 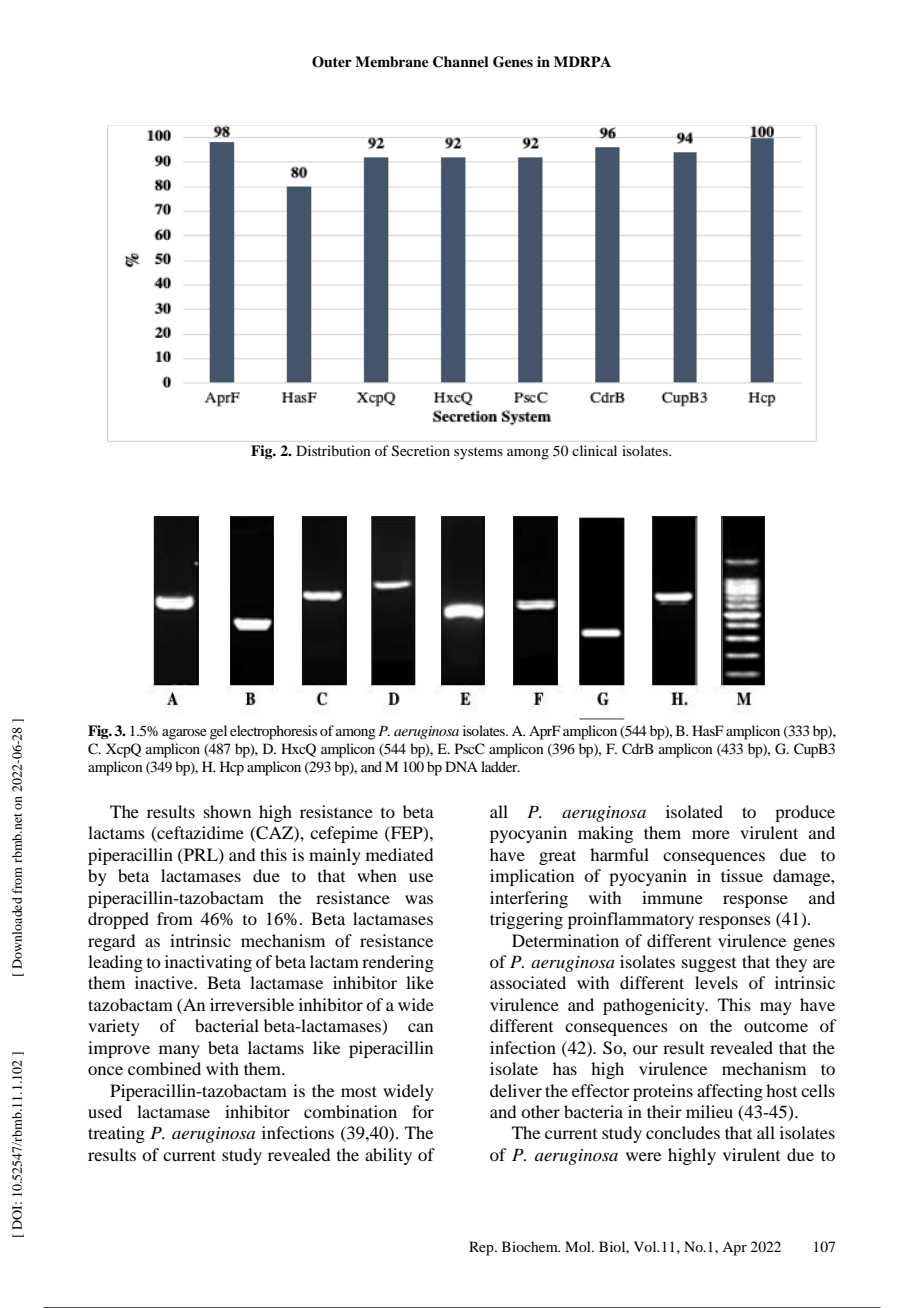 What do you see at coordinates (709, 965) in the screenshot?
I see `suggest` at bounding box center [709, 965].
